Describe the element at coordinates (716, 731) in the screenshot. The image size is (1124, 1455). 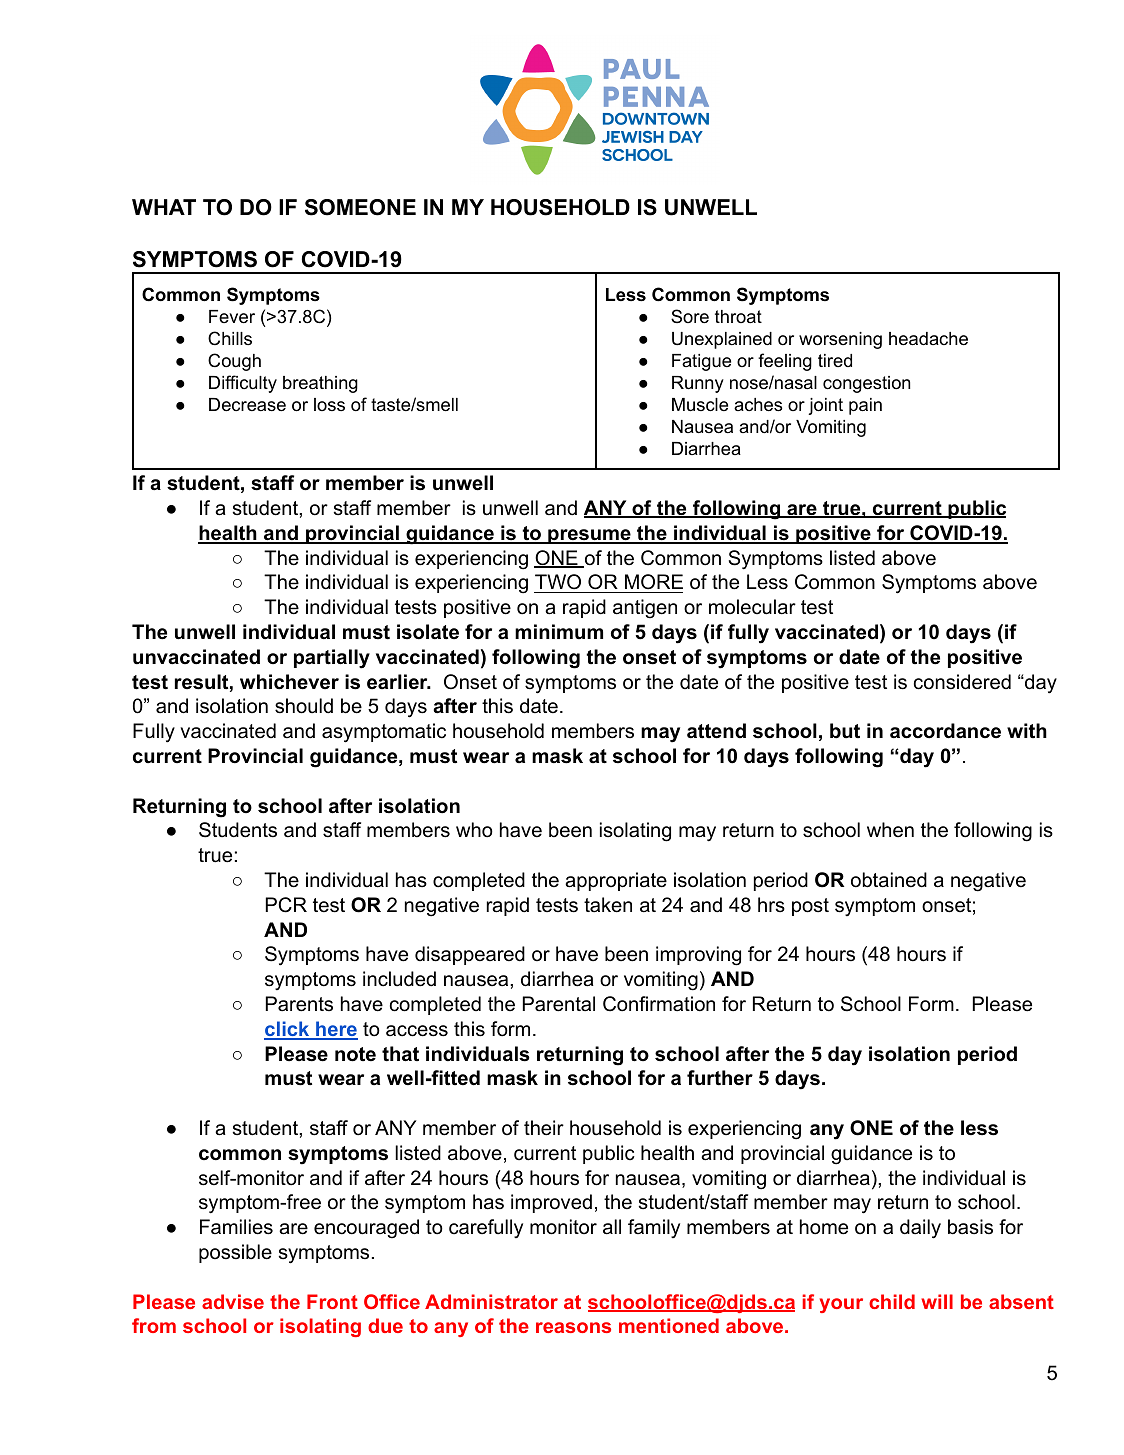
I see `attend` at that location.
